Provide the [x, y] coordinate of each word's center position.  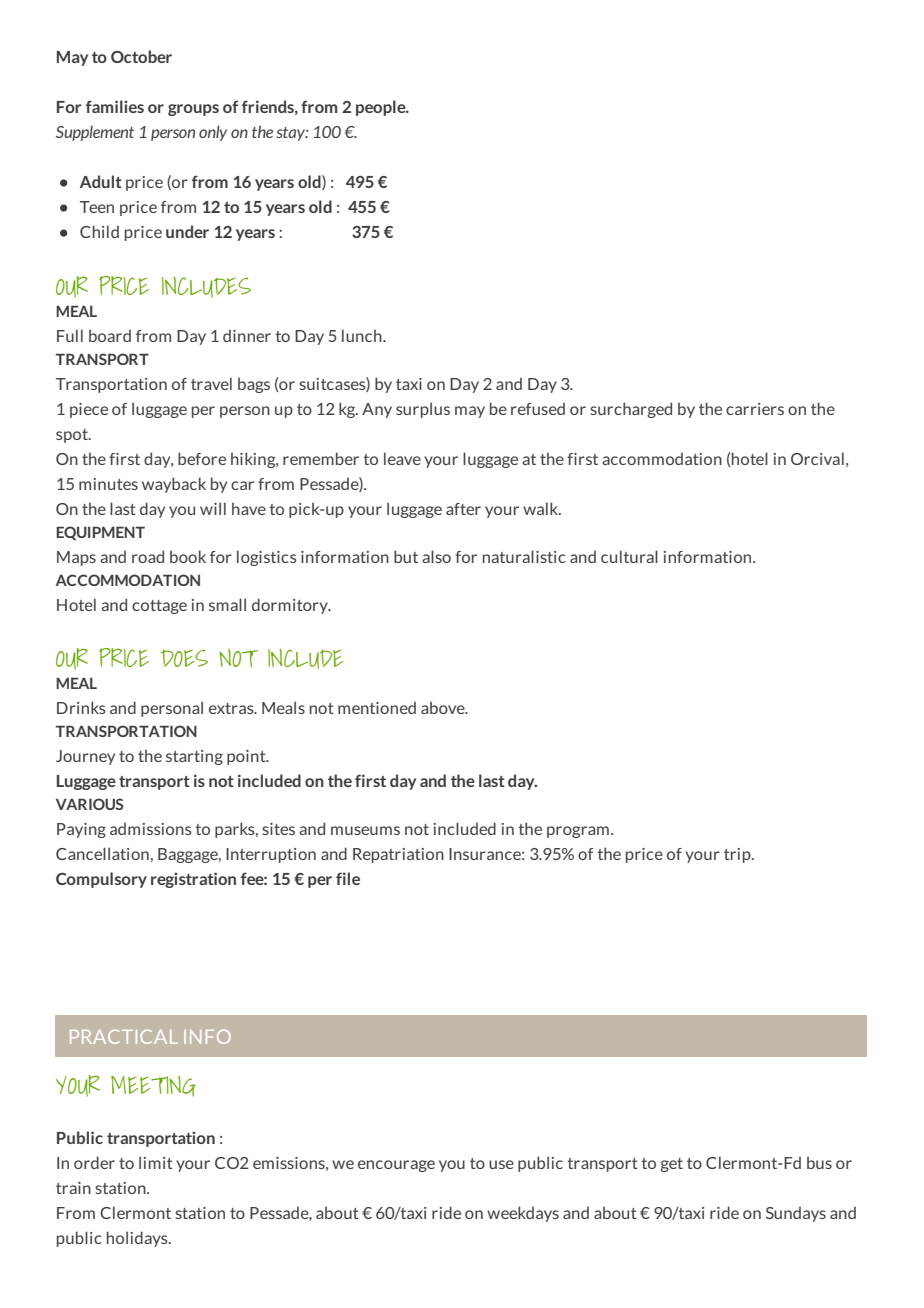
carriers [755, 409]
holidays [138, 1239]
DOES [184, 658]
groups [193, 110]
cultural [629, 556]
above [444, 708]
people [382, 108]
